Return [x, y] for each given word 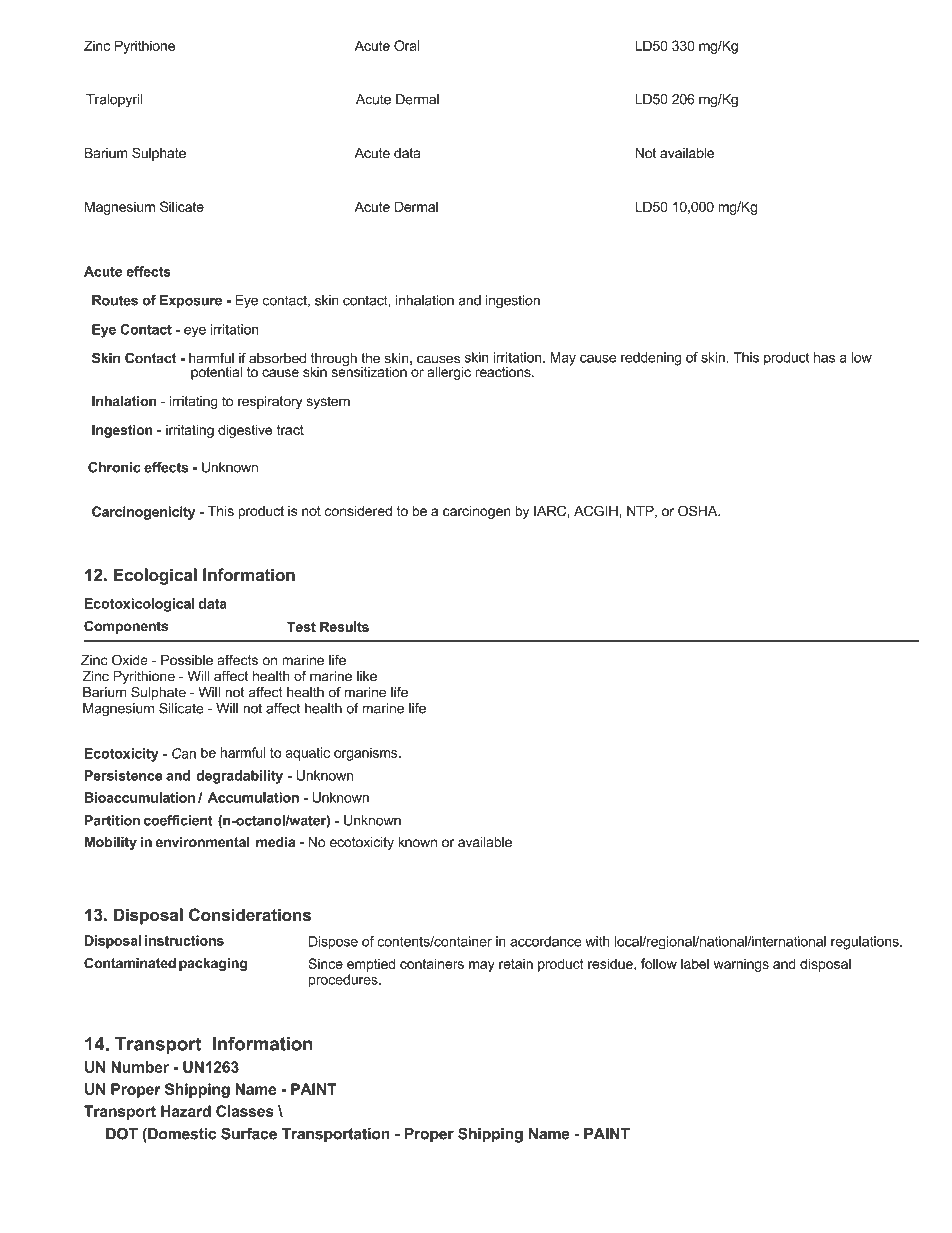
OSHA [699, 510]
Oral [407, 45]
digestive [245, 431]
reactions [504, 372]
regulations [866, 943]
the [370, 358]
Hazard [186, 1111]
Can [184, 753]
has [824, 357]
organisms [367, 754]
